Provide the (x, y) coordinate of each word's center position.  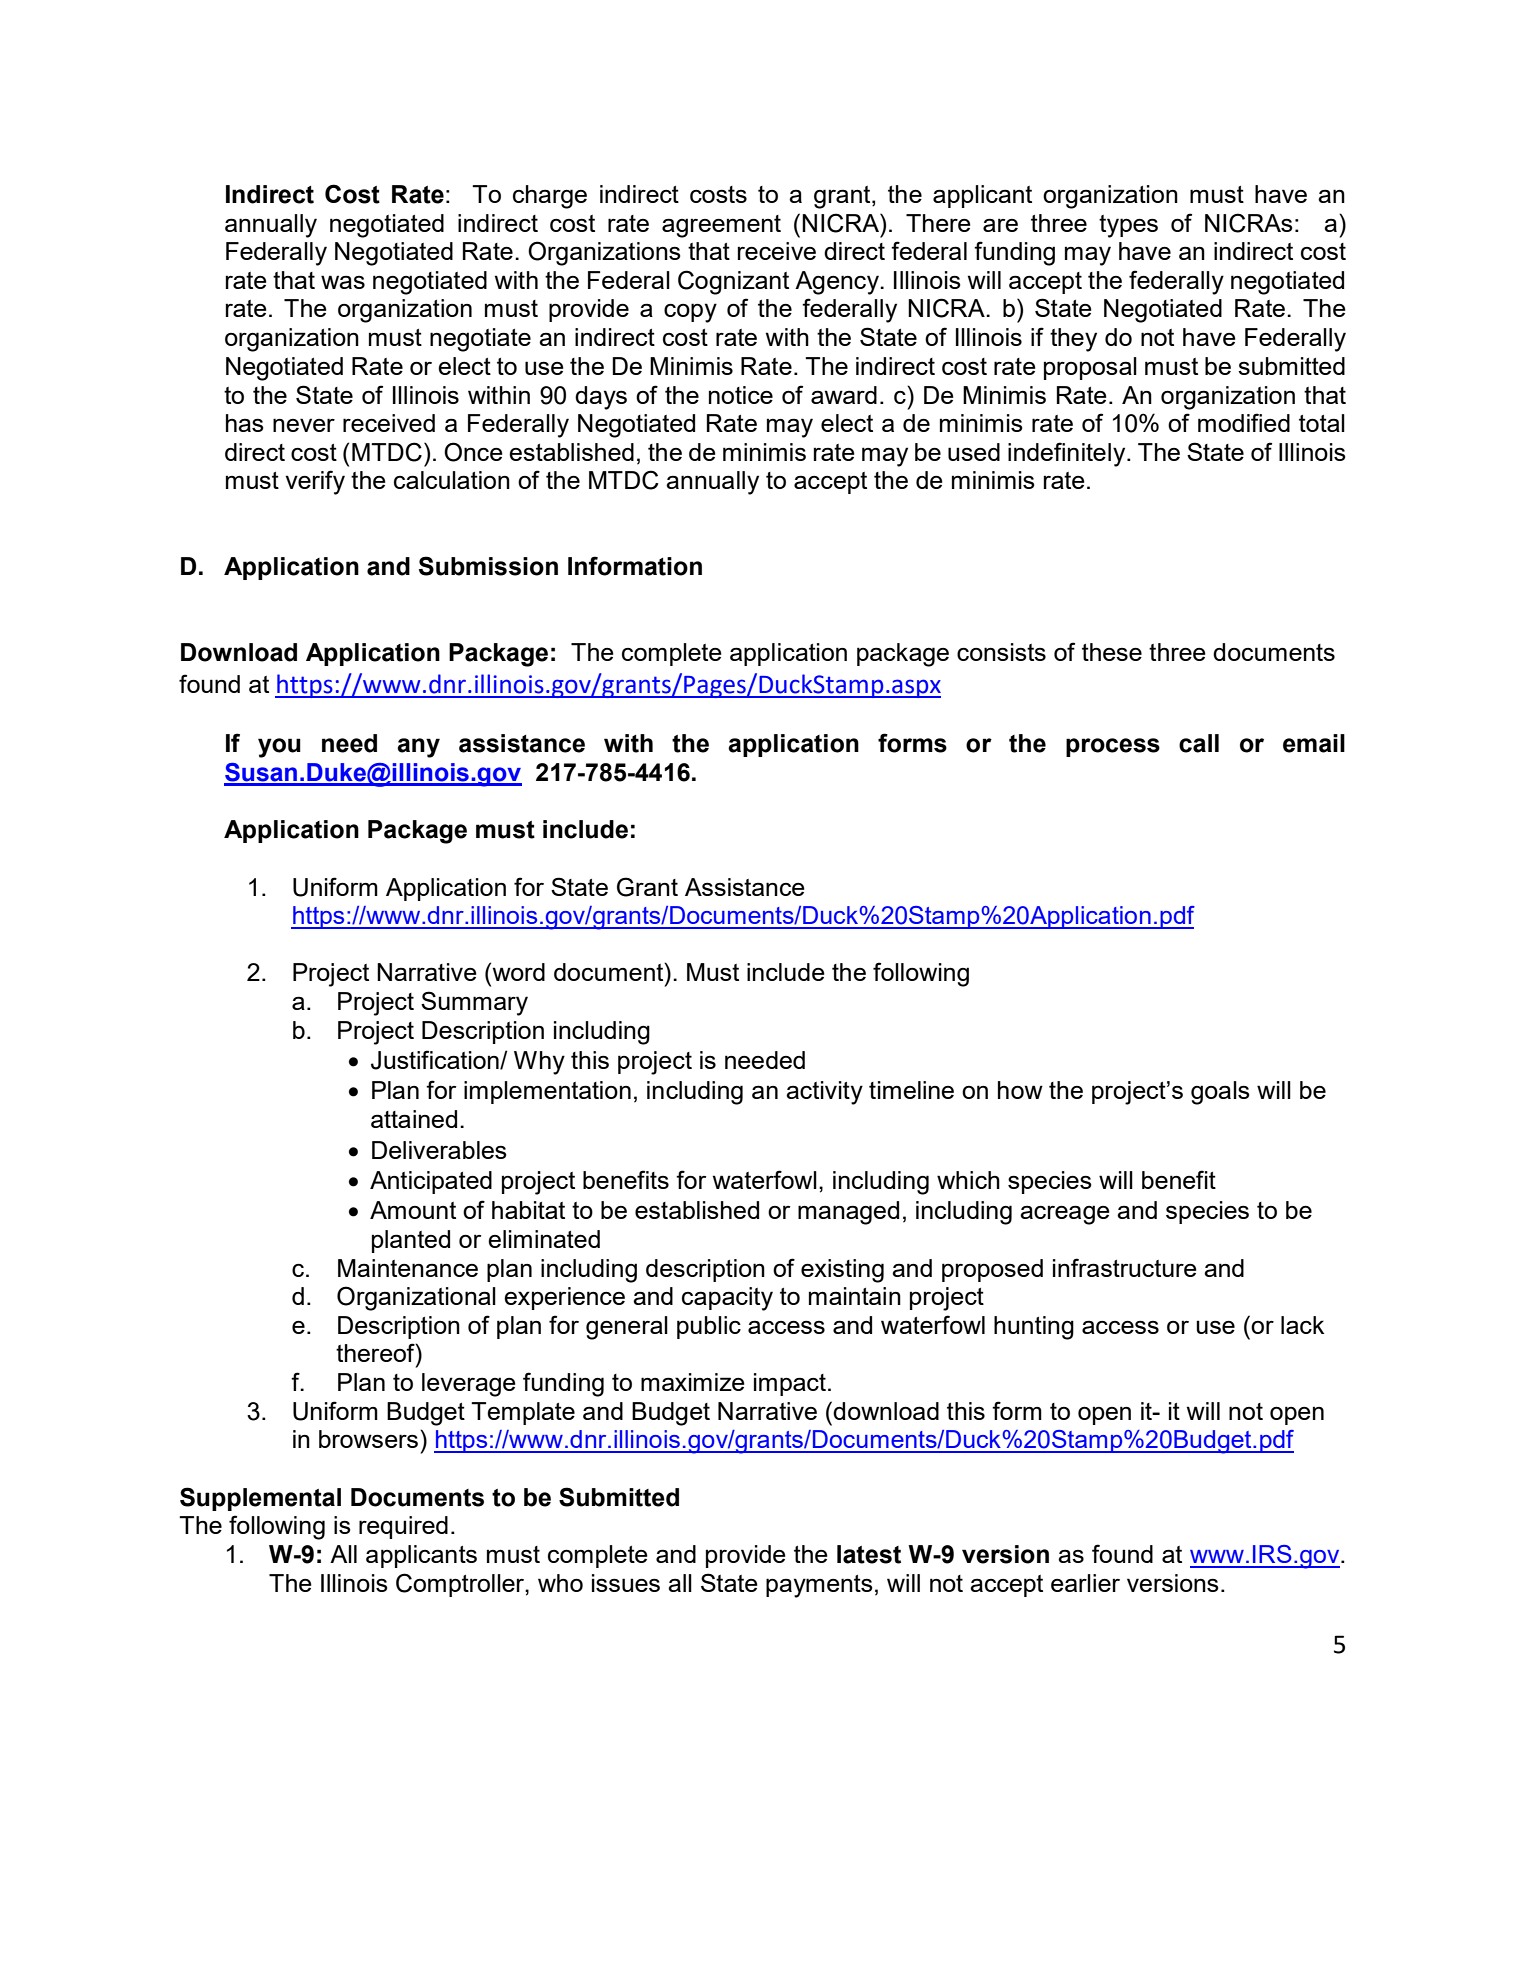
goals (1220, 1093)
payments (819, 1586)
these (1112, 652)
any (418, 748)
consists (1001, 652)
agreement (721, 226)
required (403, 1527)
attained (414, 1119)
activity (824, 1093)
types (1128, 226)
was (343, 282)
